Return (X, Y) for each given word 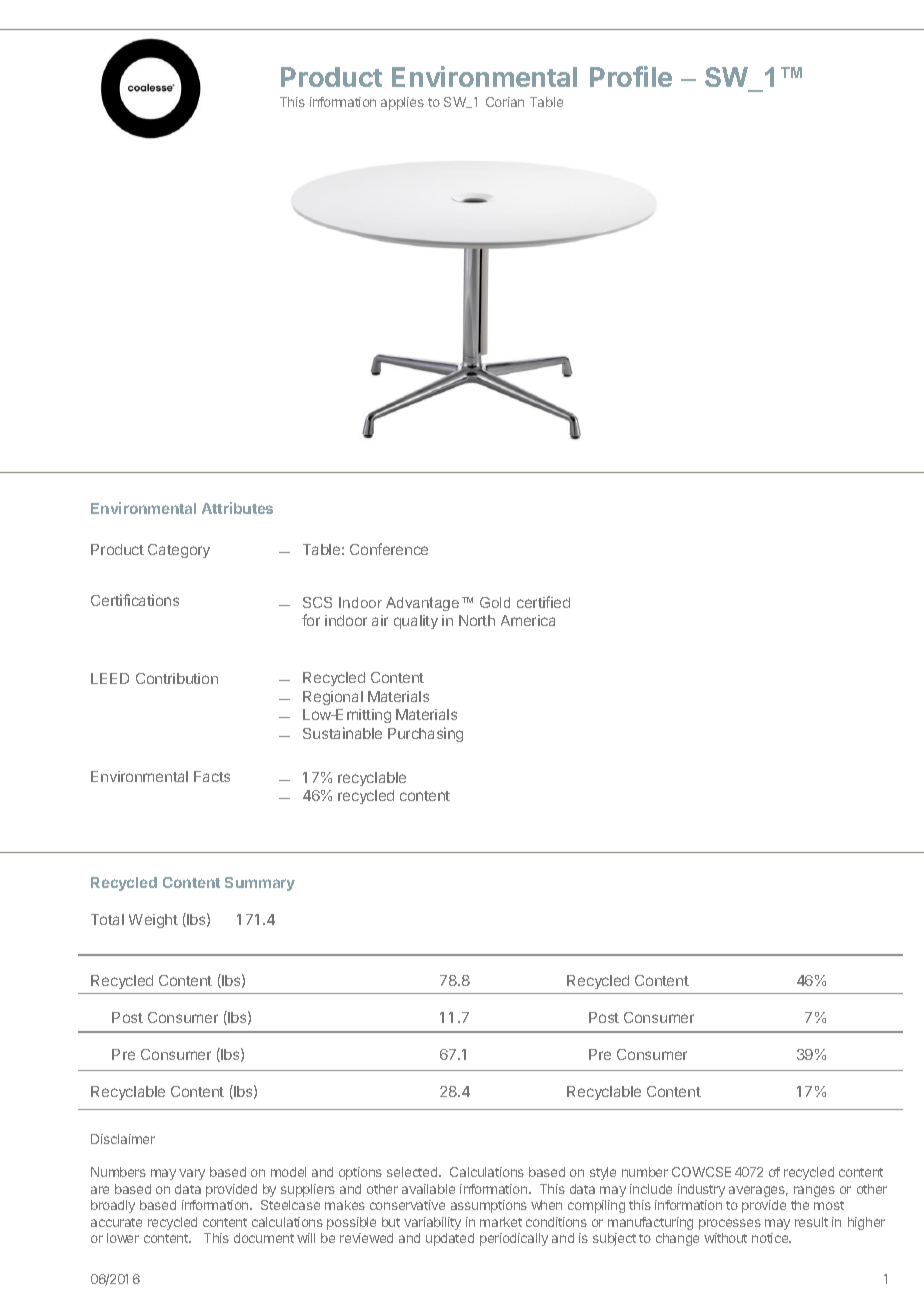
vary (192, 1174)
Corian (505, 102)
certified (543, 602)
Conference (389, 549)
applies (402, 103)
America (528, 620)
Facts (212, 776)
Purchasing (425, 734)
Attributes (237, 508)
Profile (631, 76)
